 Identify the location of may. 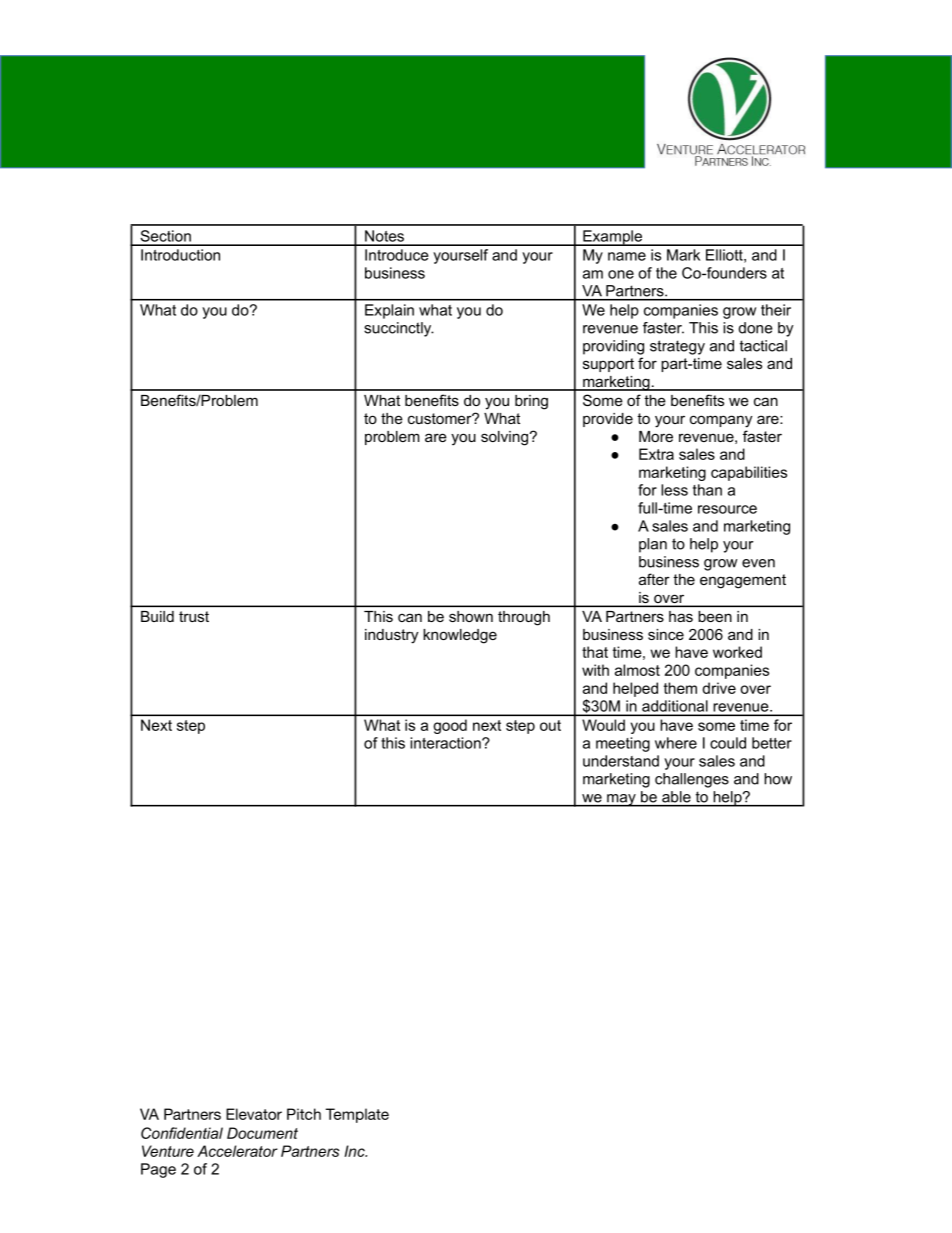
(621, 800).
